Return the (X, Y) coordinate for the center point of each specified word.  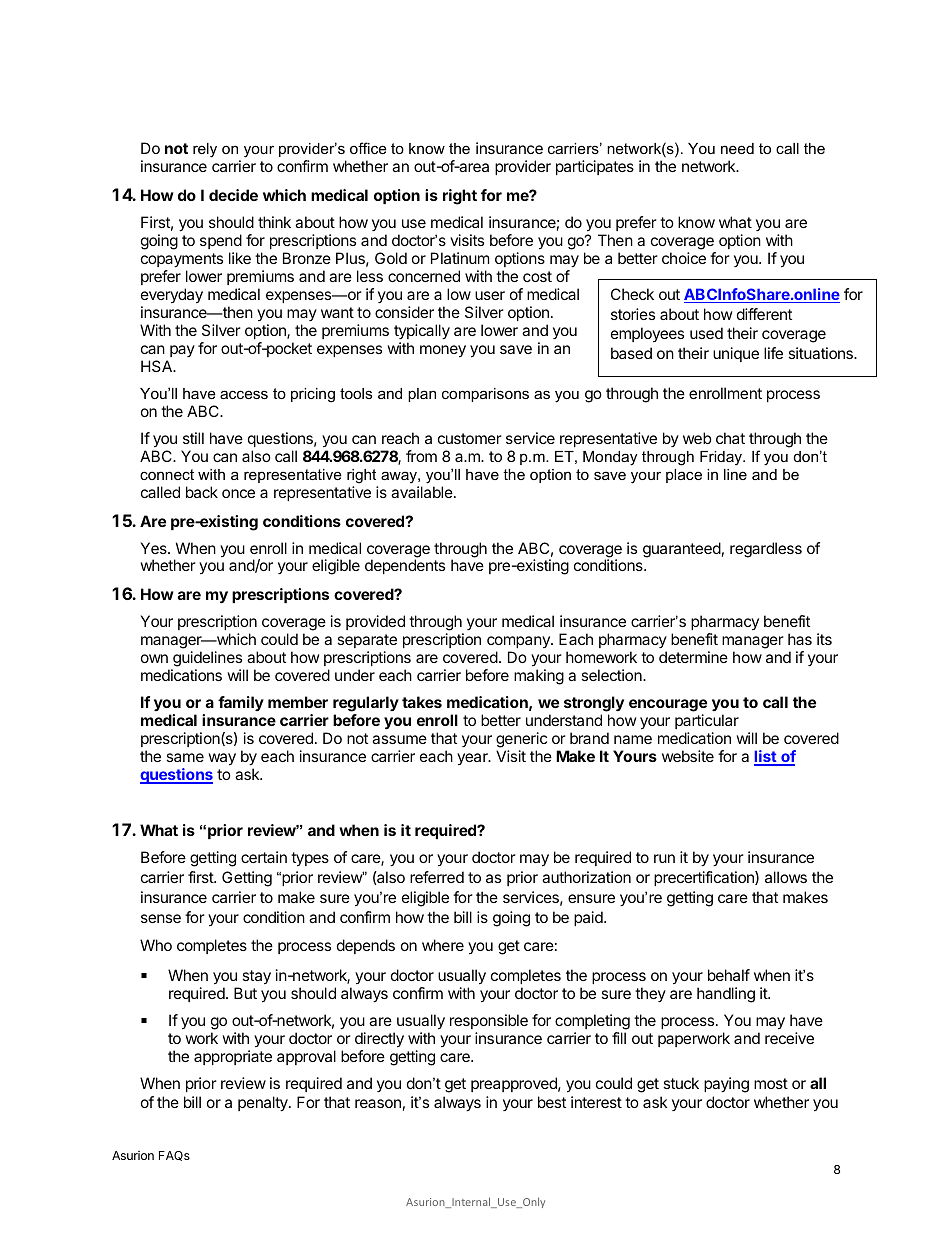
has (800, 639)
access (244, 394)
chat (730, 438)
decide (233, 195)
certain (264, 857)
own (154, 658)
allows (786, 877)
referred (437, 877)
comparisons (485, 395)
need (737, 148)
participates (595, 167)
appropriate (233, 1057)
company (519, 644)
